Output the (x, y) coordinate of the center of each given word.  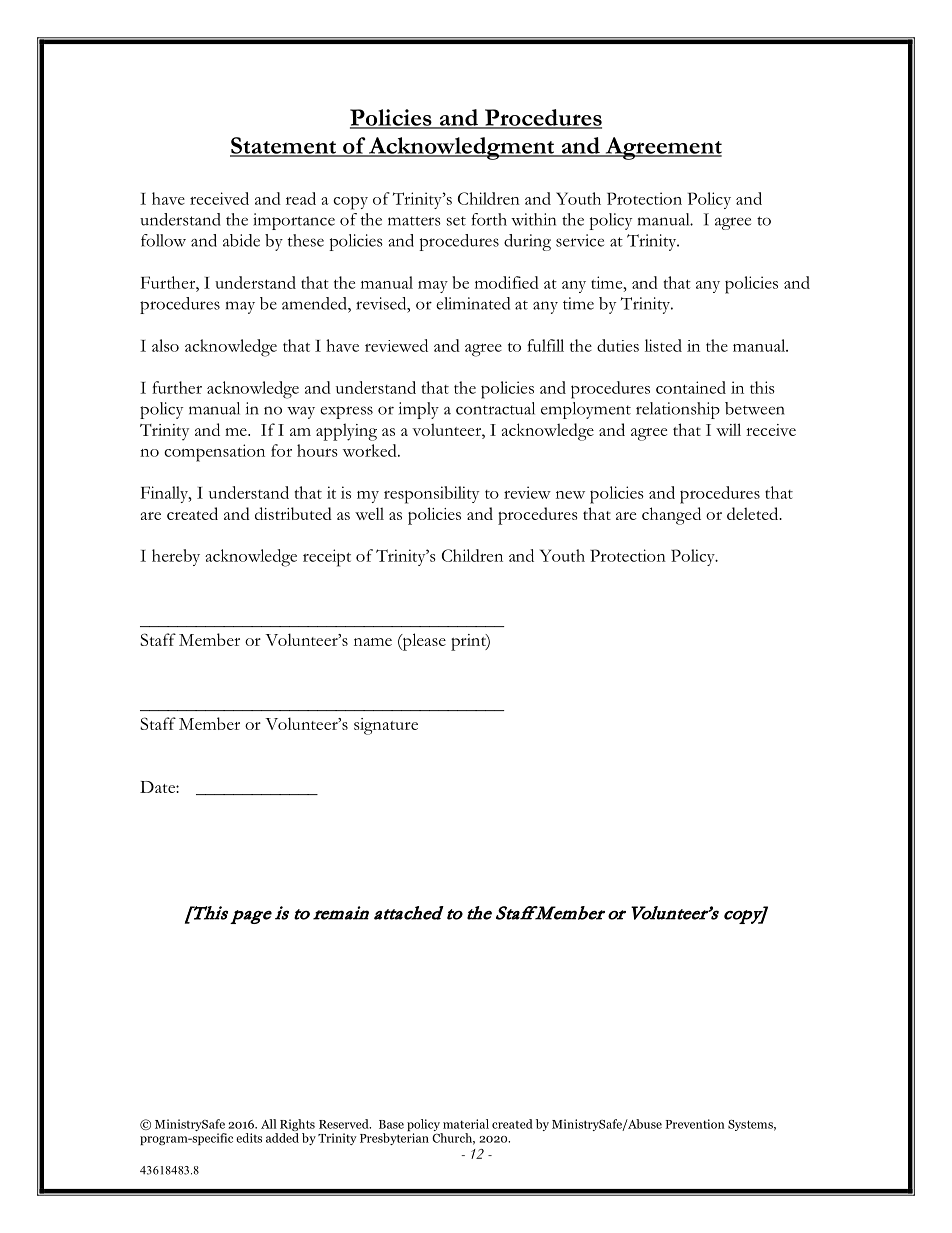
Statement (284, 146)
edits (249, 1138)
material (466, 1124)
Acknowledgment (462, 148)
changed (671, 516)
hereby (176, 557)
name (373, 642)
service (580, 240)
